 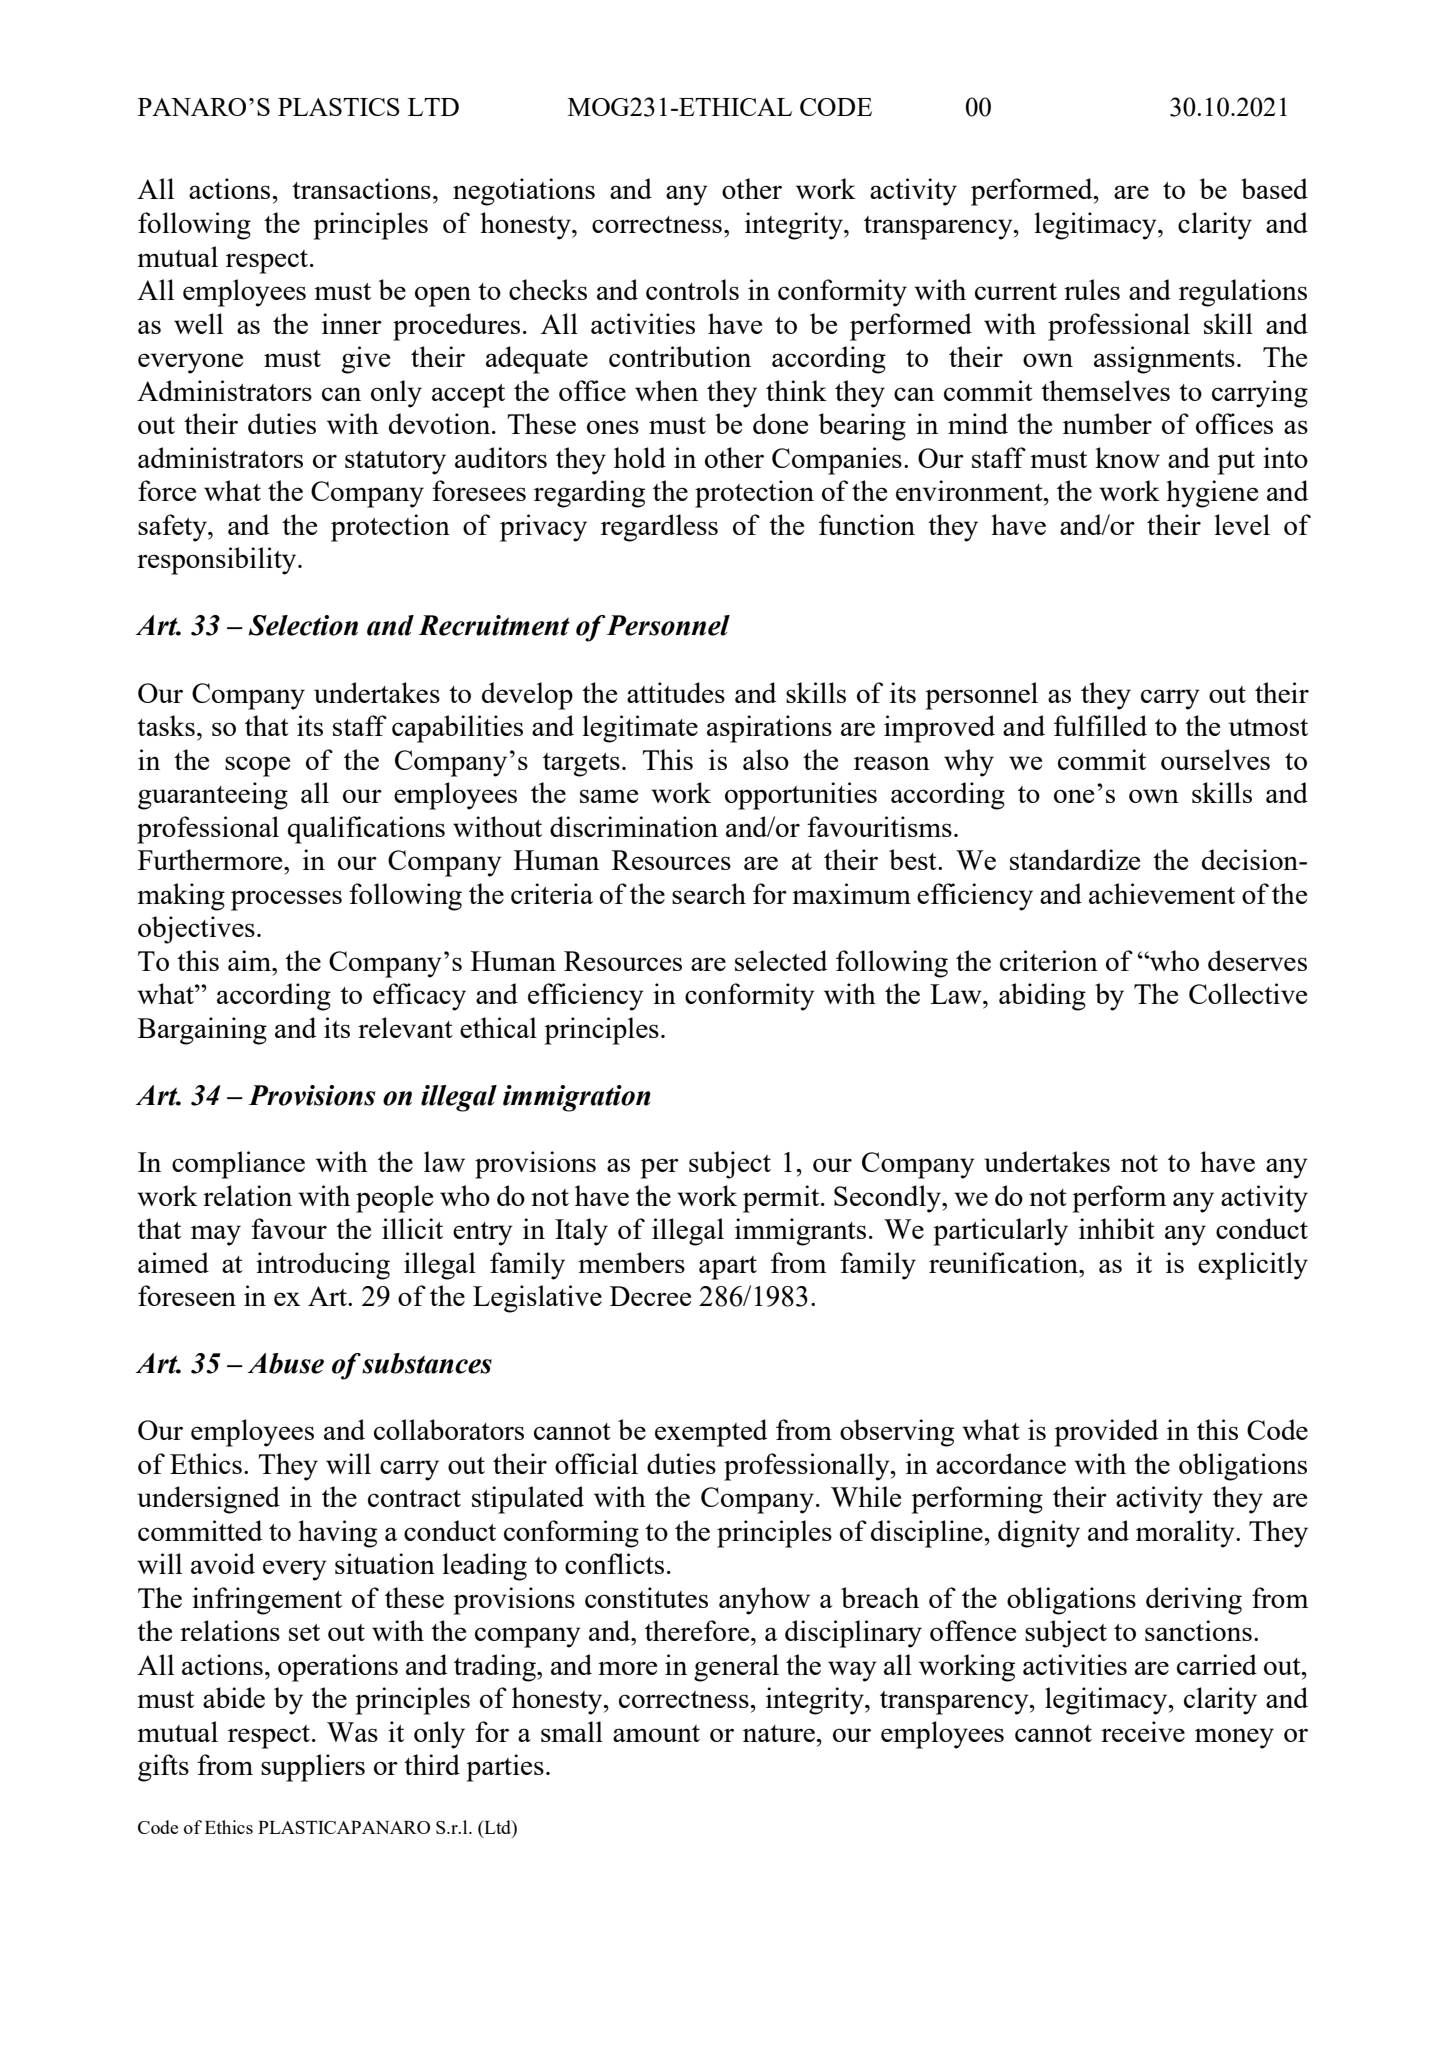 What do you see at coordinates (1143, 1731) in the document?
I see `receive` at bounding box center [1143, 1731].
